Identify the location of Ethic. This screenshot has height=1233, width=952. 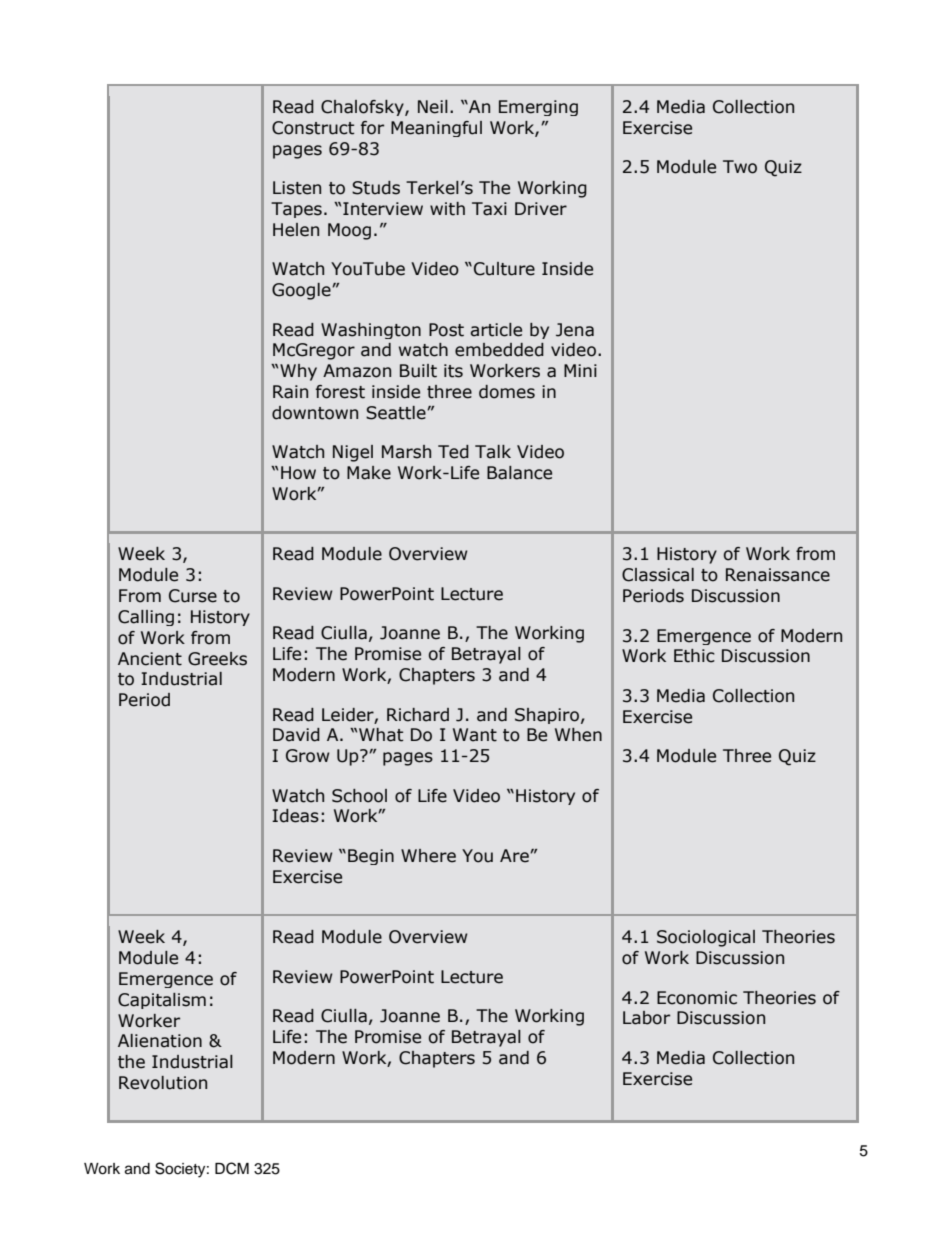
(694, 656).
